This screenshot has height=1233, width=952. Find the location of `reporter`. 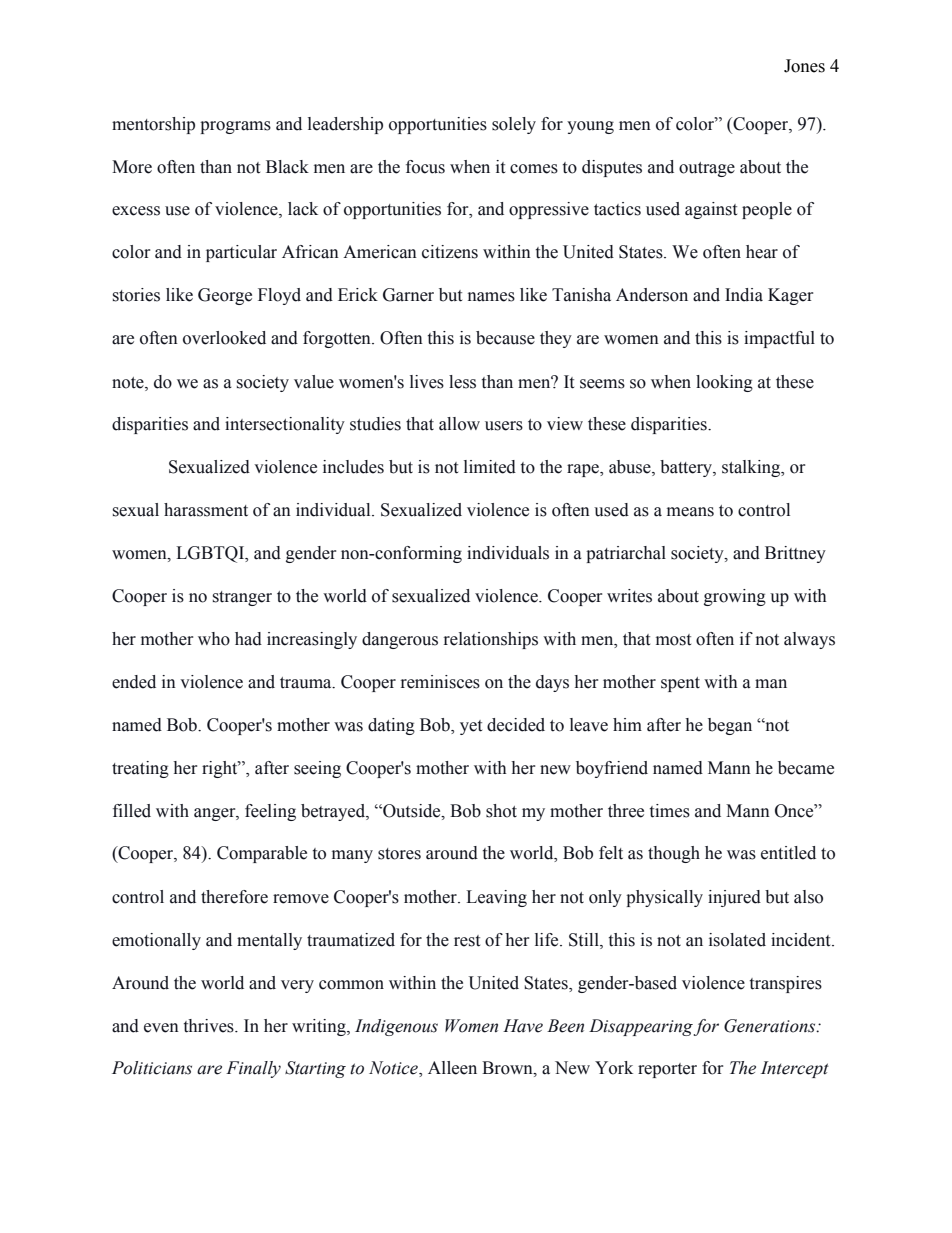

reporter is located at coordinates (667, 1070).
